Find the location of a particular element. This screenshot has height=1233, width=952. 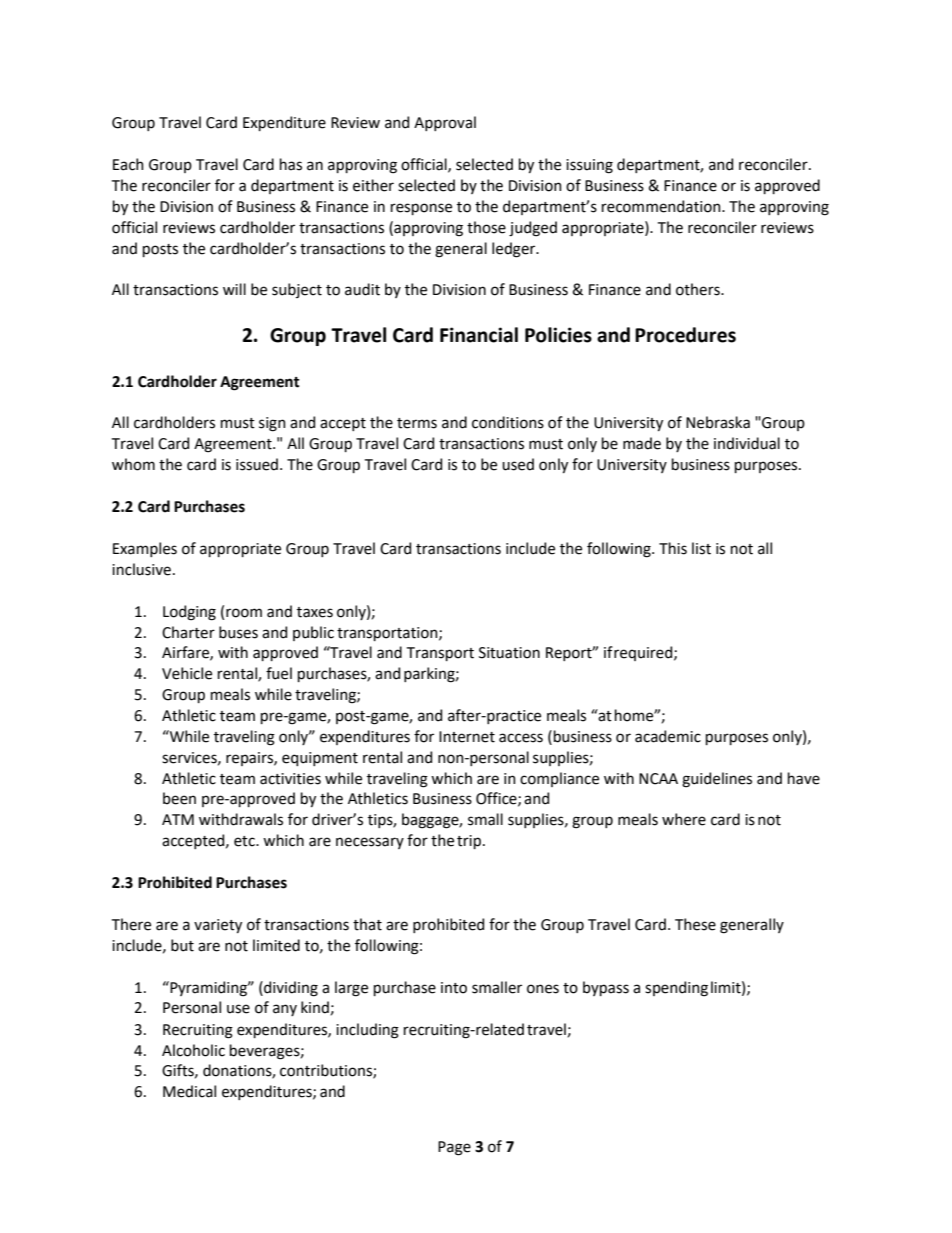

used is located at coordinates (518, 464).
